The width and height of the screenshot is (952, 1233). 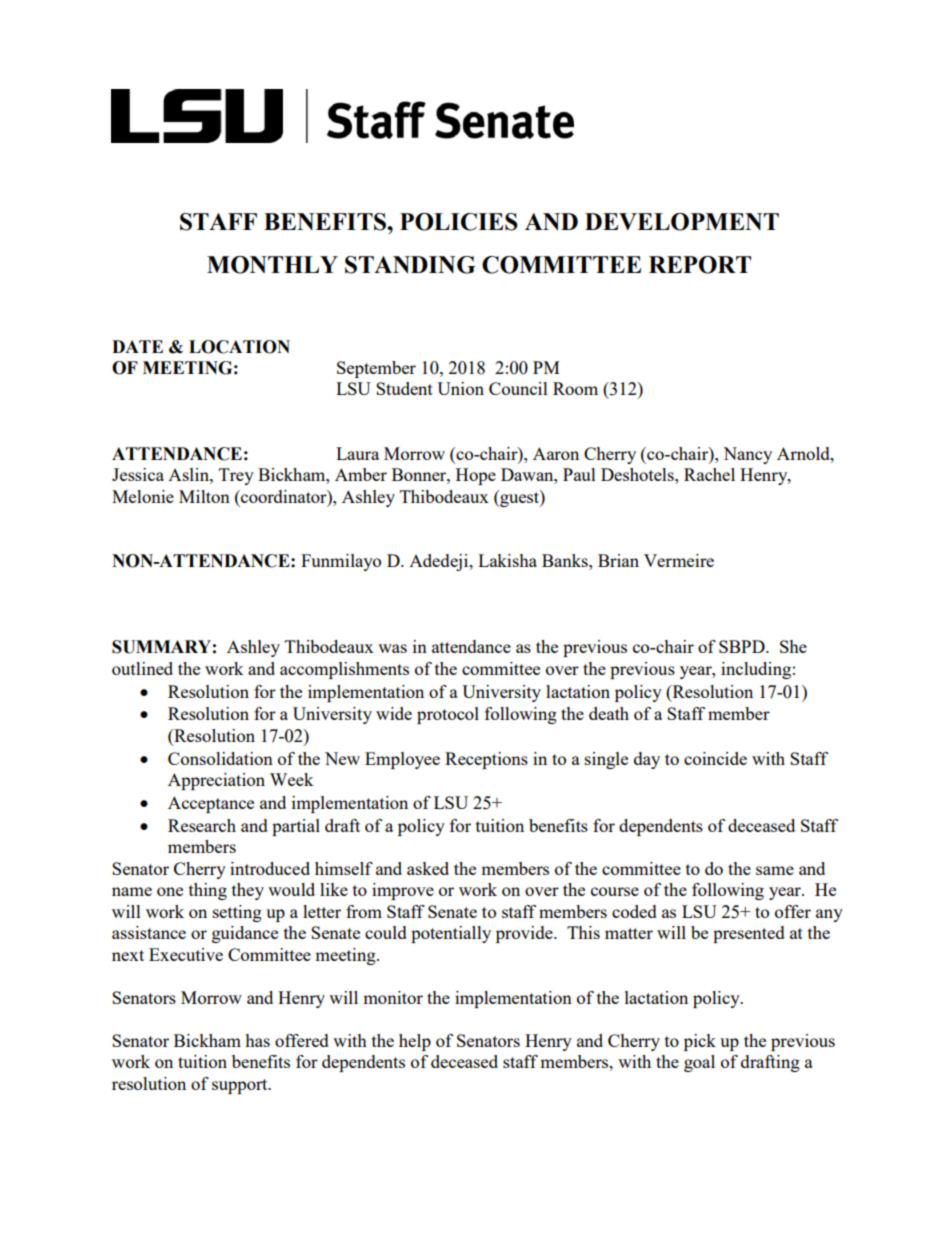 What do you see at coordinates (392, 648) in the screenshot?
I see `was` at bounding box center [392, 648].
